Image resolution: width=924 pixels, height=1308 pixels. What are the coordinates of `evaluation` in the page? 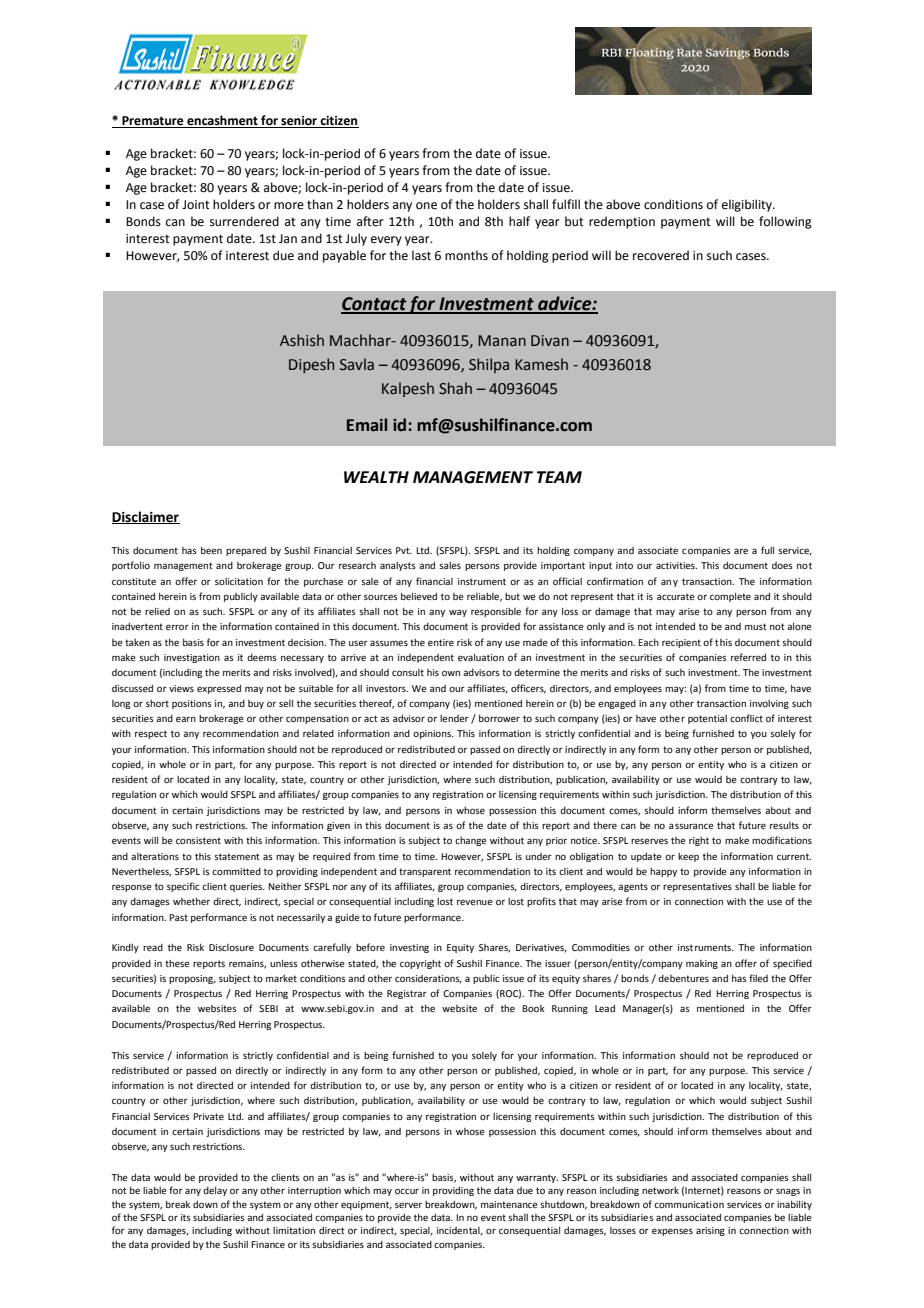 It's located at (481, 657).
